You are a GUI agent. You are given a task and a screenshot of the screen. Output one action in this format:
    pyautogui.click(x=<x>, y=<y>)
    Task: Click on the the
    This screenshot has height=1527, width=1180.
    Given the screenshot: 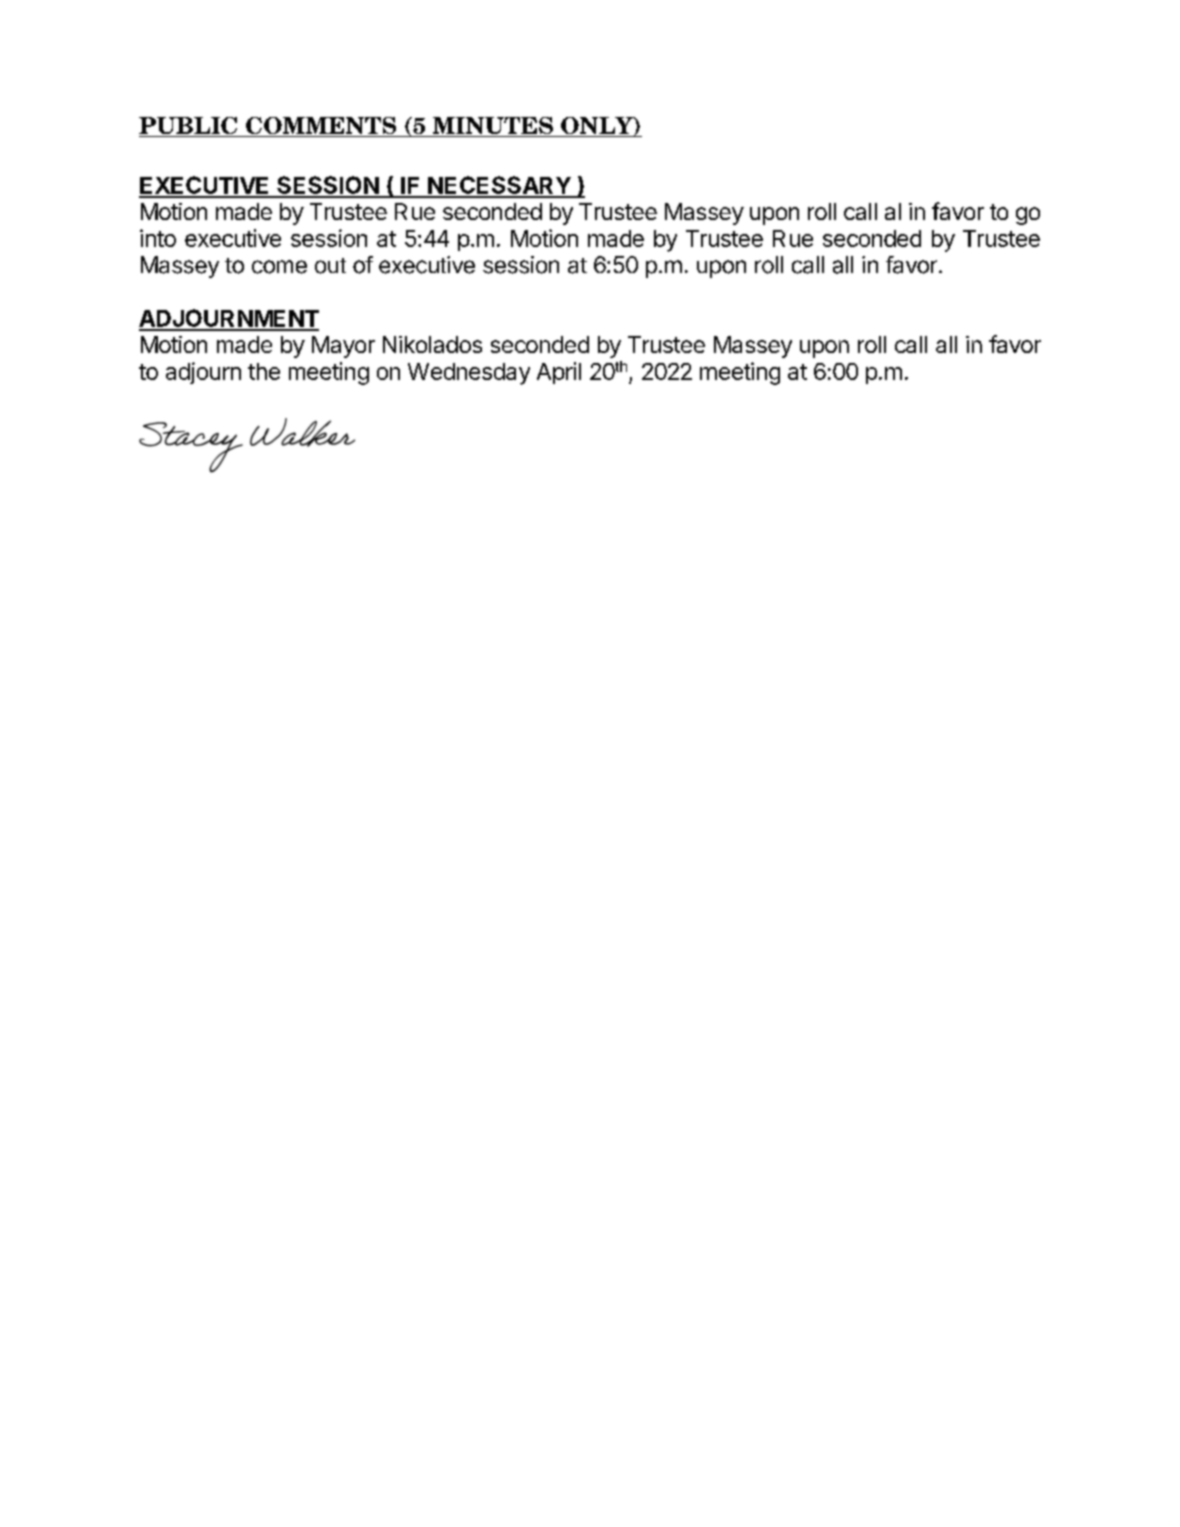 What is the action you would take?
    pyautogui.click(x=264, y=371)
